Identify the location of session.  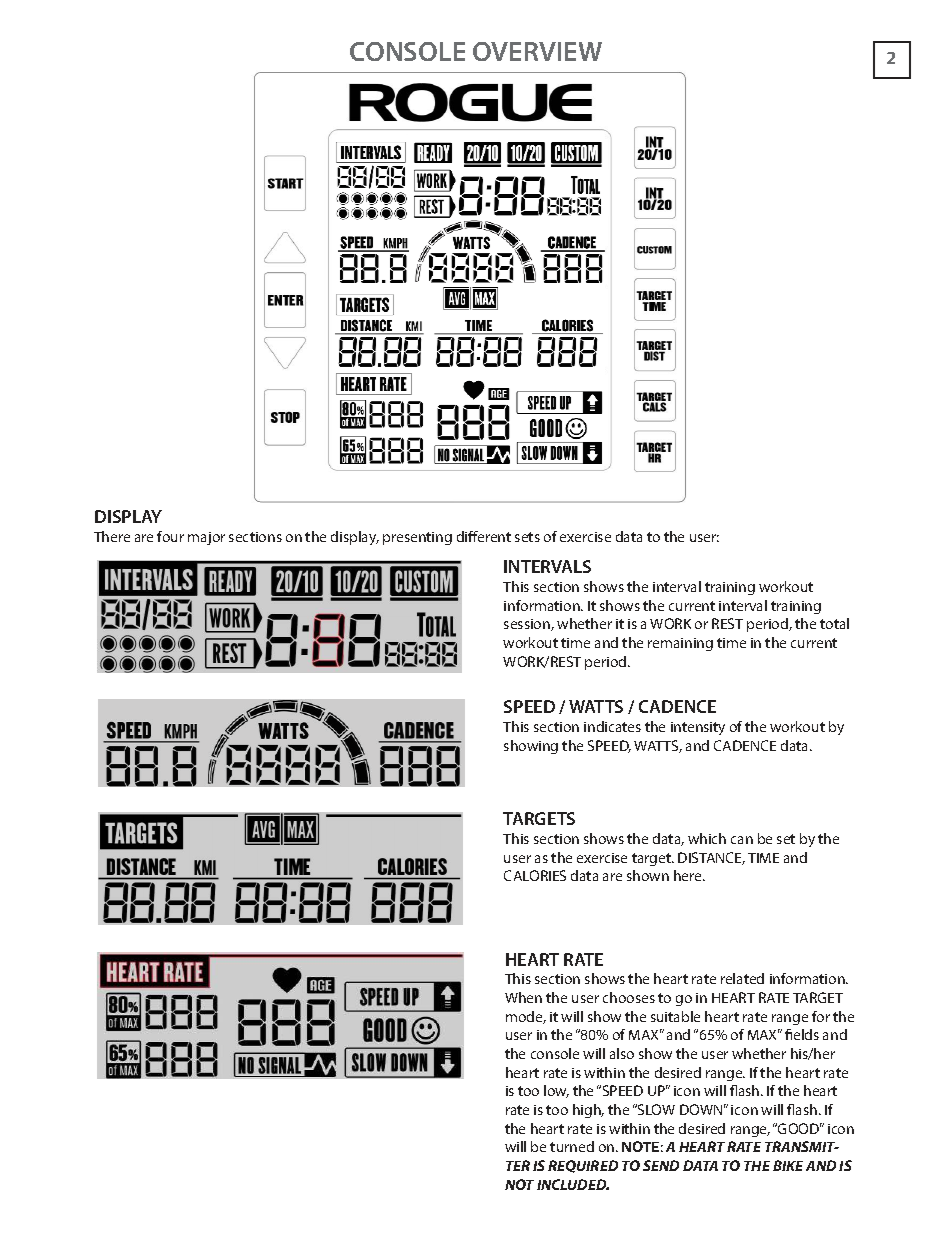
(528, 625).
